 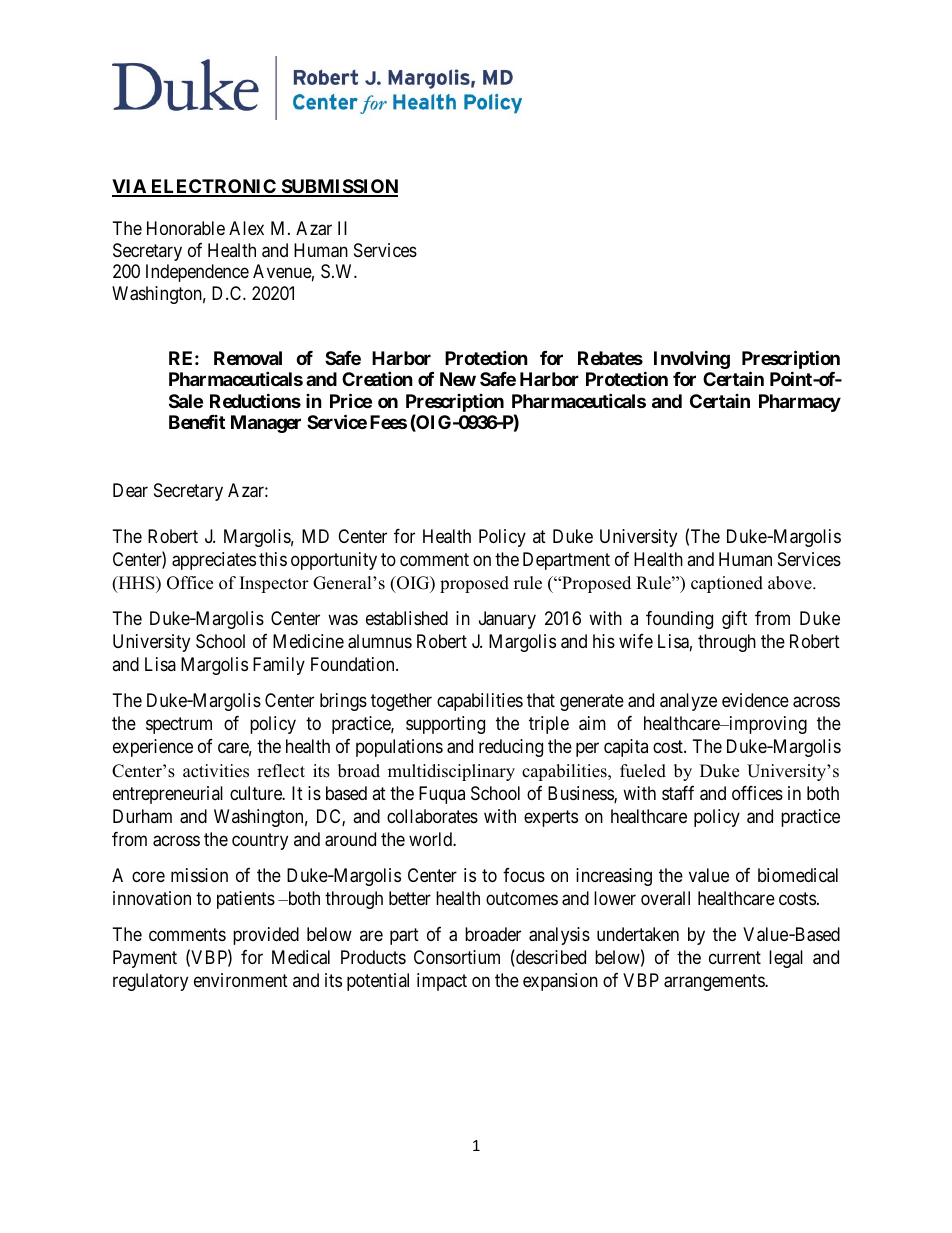 I want to click on supporting, so click(x=445, y=725).
